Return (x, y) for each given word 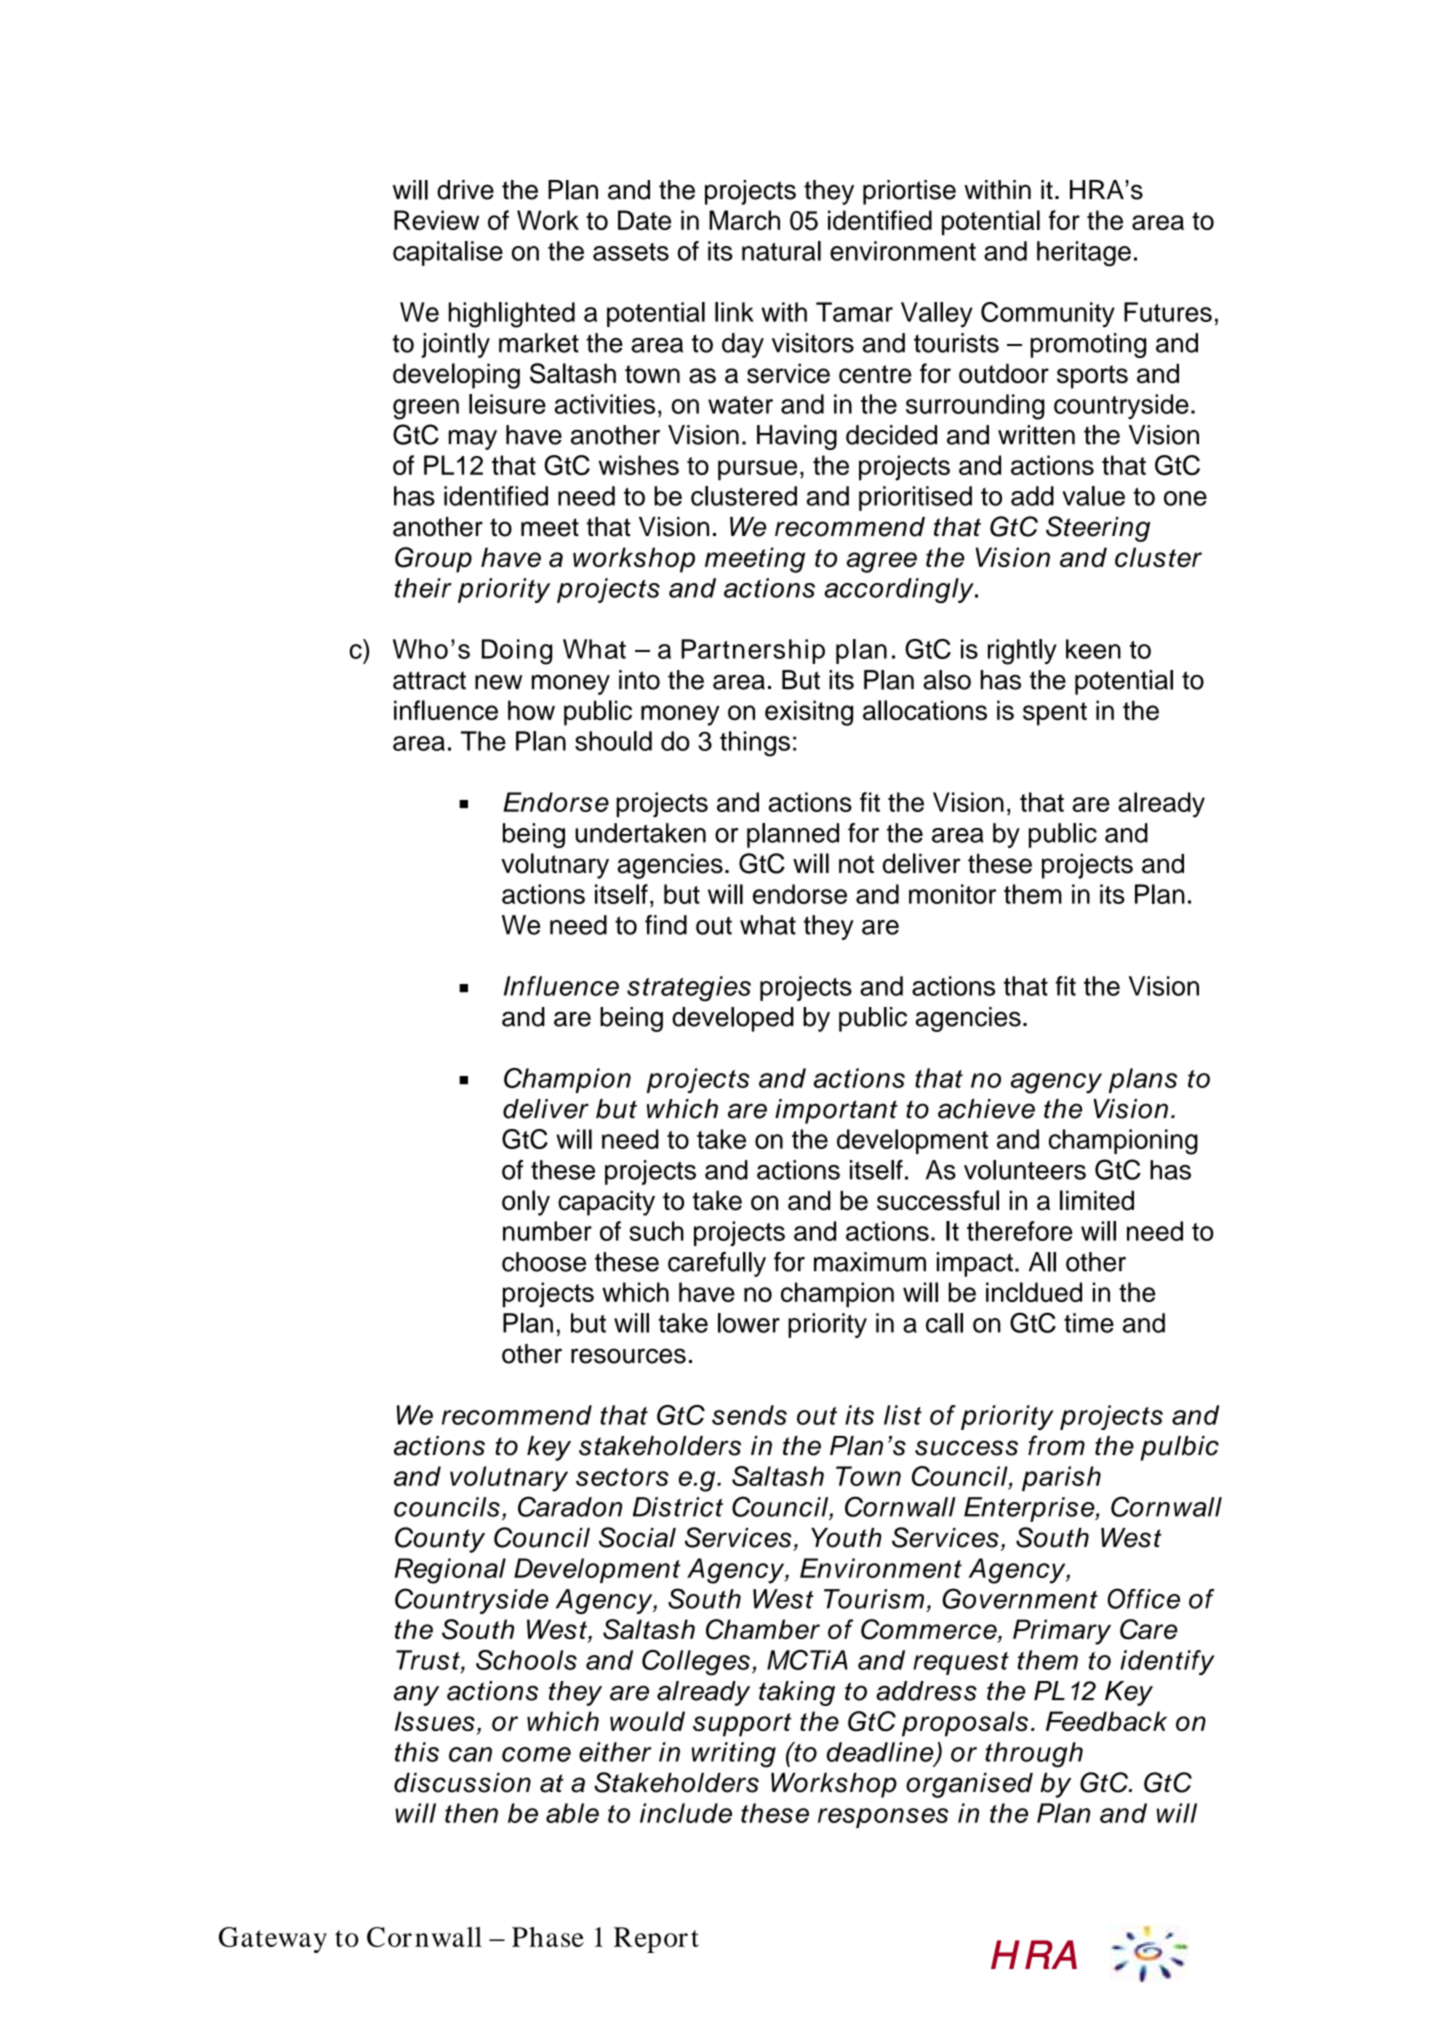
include (686, 1813)
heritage (1084, 254)
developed (733, 1019)
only (526, 1203)
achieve (986, 1109)
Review (436, 220)
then (471, 1813)
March (744, 220)
